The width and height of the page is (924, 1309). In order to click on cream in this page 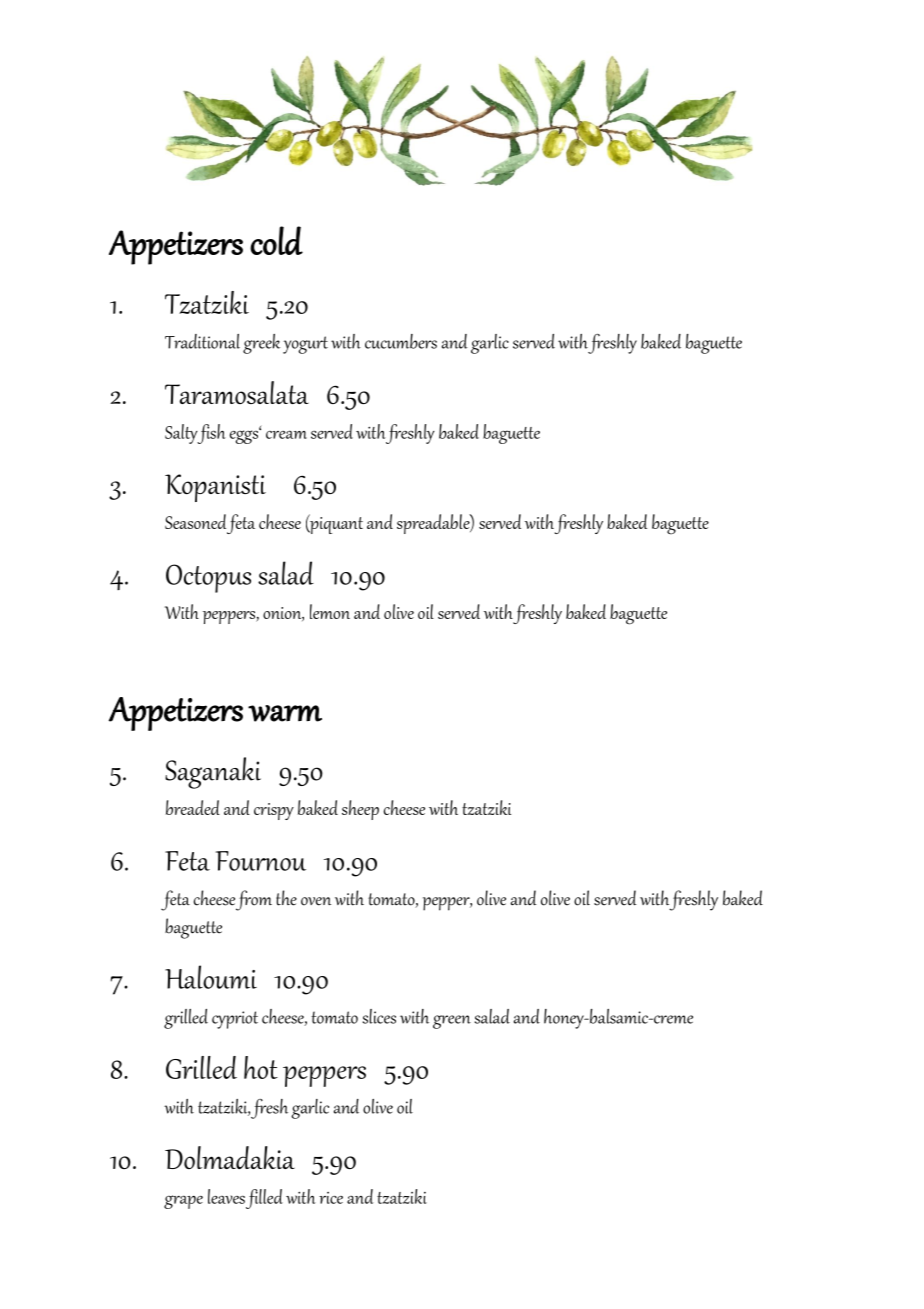, I will do `click(286, 434)`.
